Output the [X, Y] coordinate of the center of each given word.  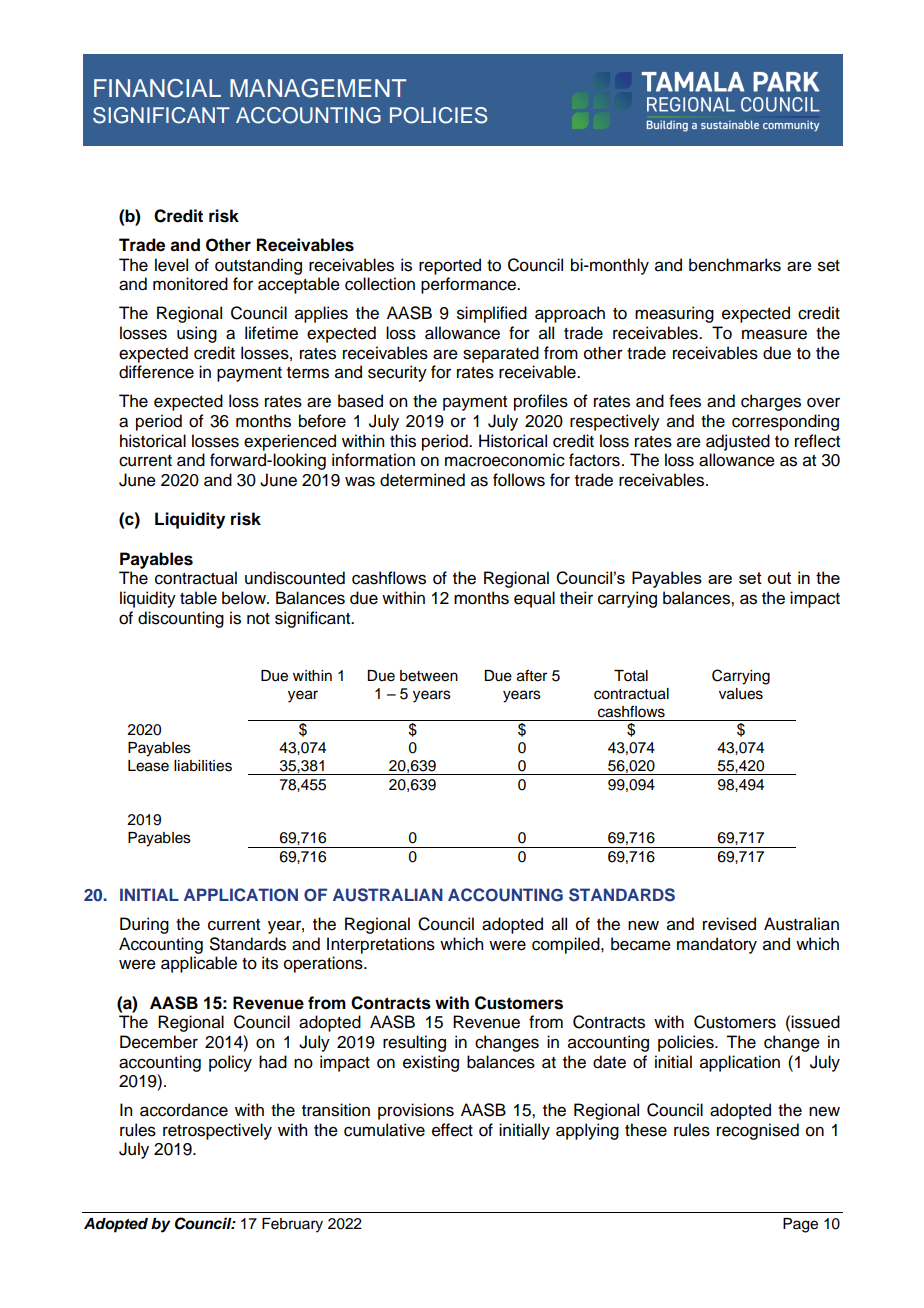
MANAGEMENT [318, 88]
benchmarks [735, 265]
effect [452, 1130]
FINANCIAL [157, 88]
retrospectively [217, 1131]
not [258, 619]
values [741, 694]
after [532, 675]
